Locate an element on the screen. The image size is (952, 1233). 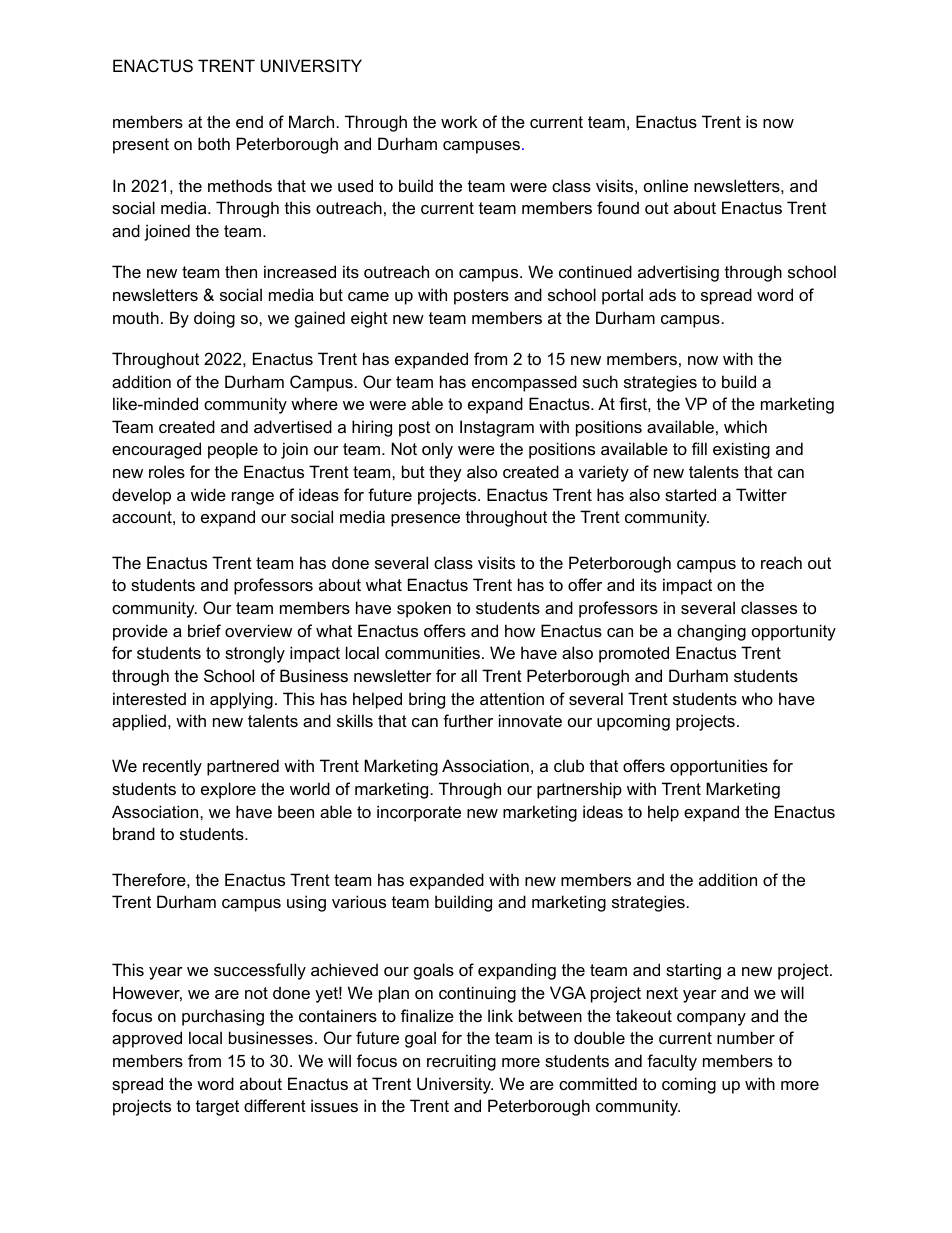
work is located at coordinates (459, 121).
